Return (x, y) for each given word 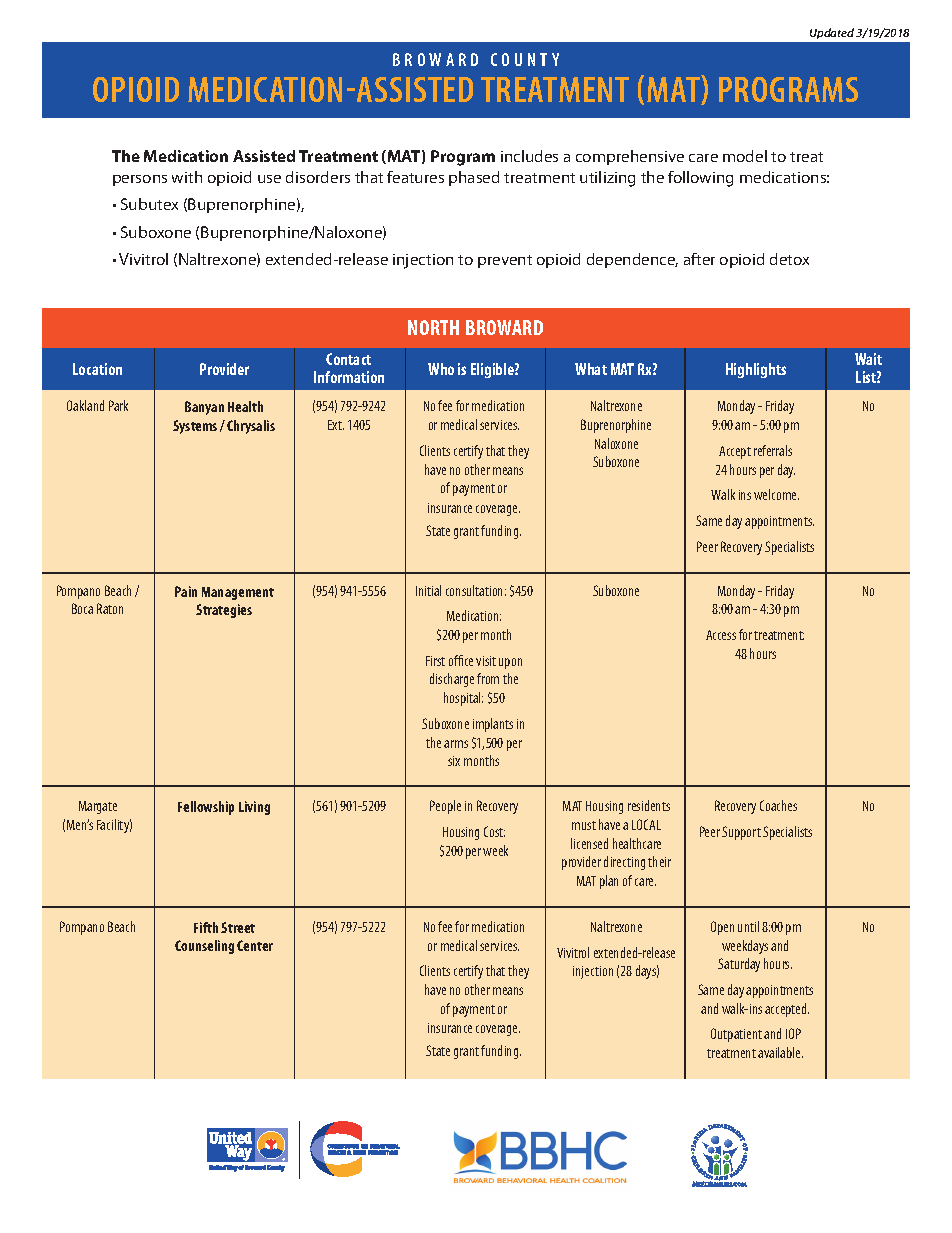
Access (721, 635)
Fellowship (206, 808)
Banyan (204, 408)
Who (441, 369)
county (525, 59)
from (488, 678)
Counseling (204, 947)
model (745, 156)
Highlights (756, 370)
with (187, 177)
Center (255, 945)
